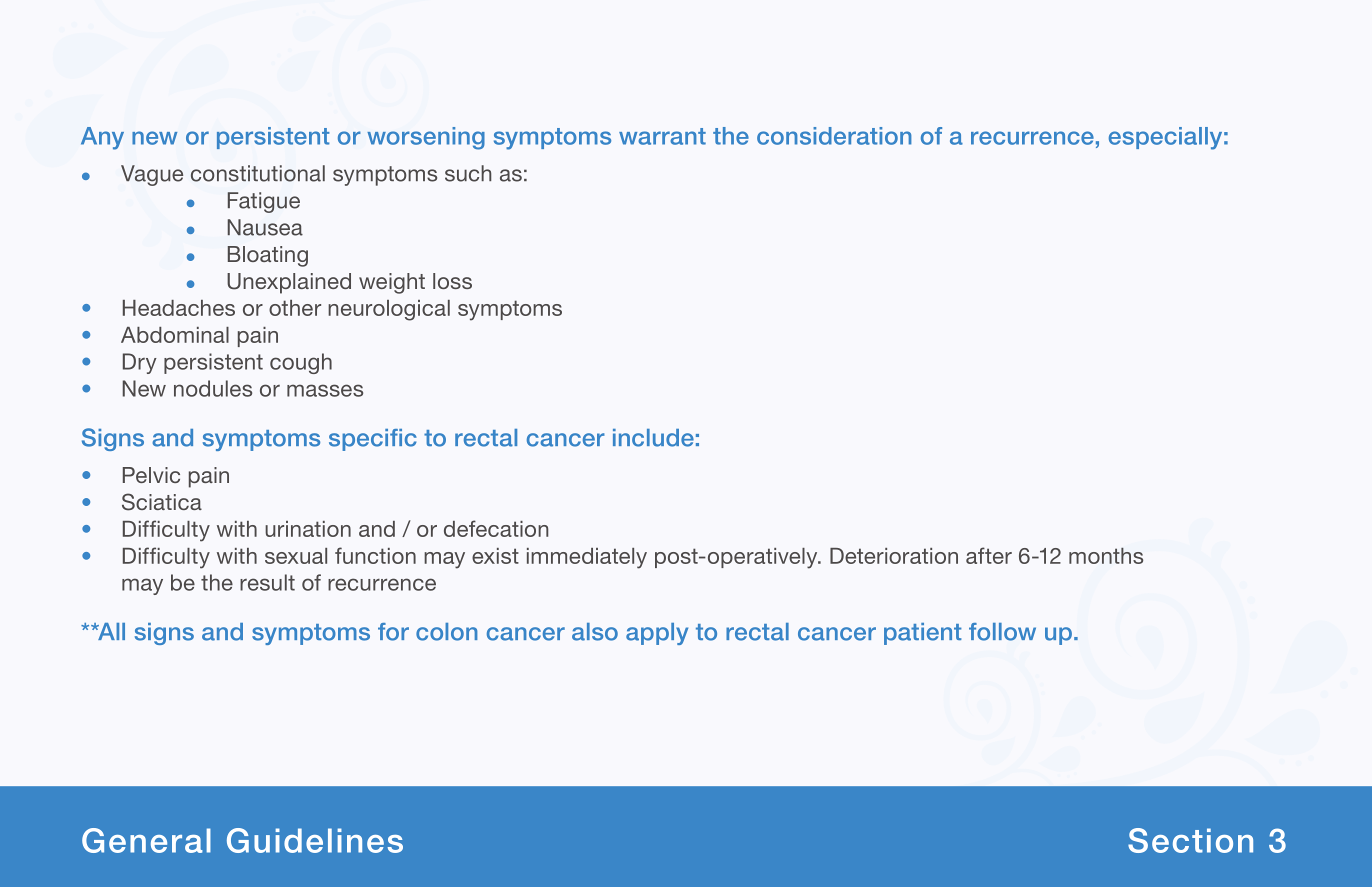 This screenshot has height=887, width=1372. What do you see at coordinates (834, 136) in the screenshot?
I see `consideration` at bounding box center [834, 136].
